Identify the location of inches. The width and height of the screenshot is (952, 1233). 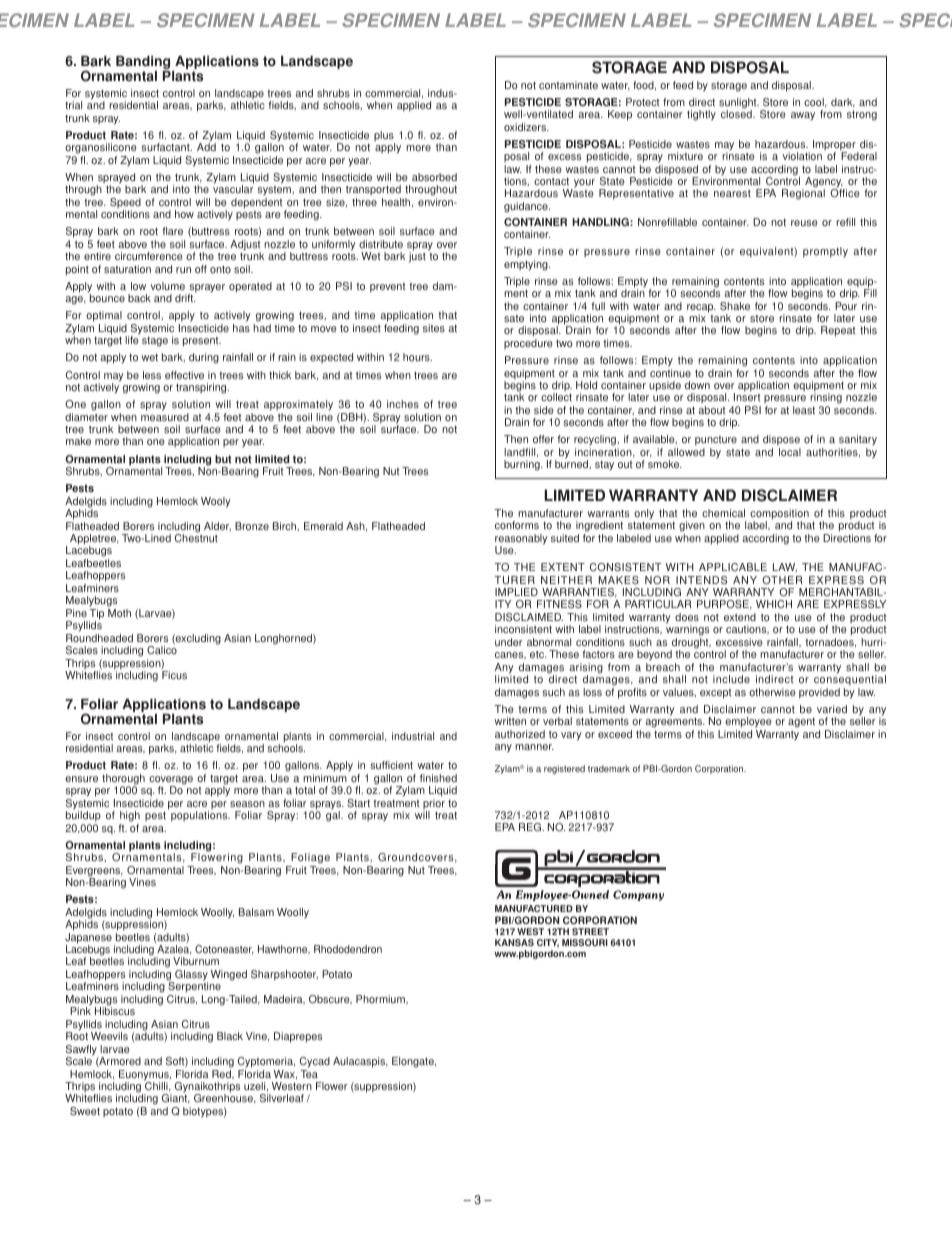
(403, 404).
